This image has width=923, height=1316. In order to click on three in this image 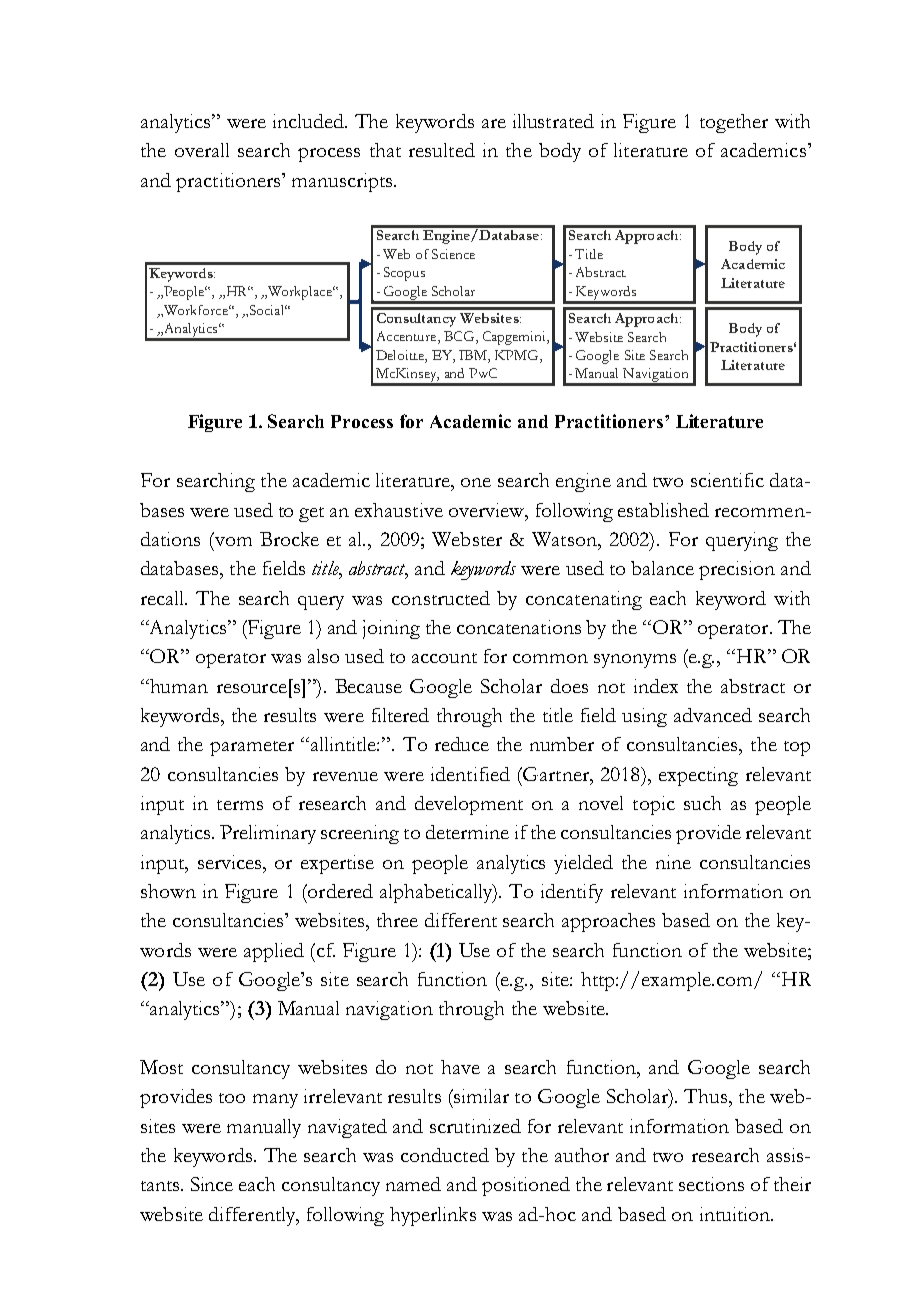, I will do `click(397, 920)`.
